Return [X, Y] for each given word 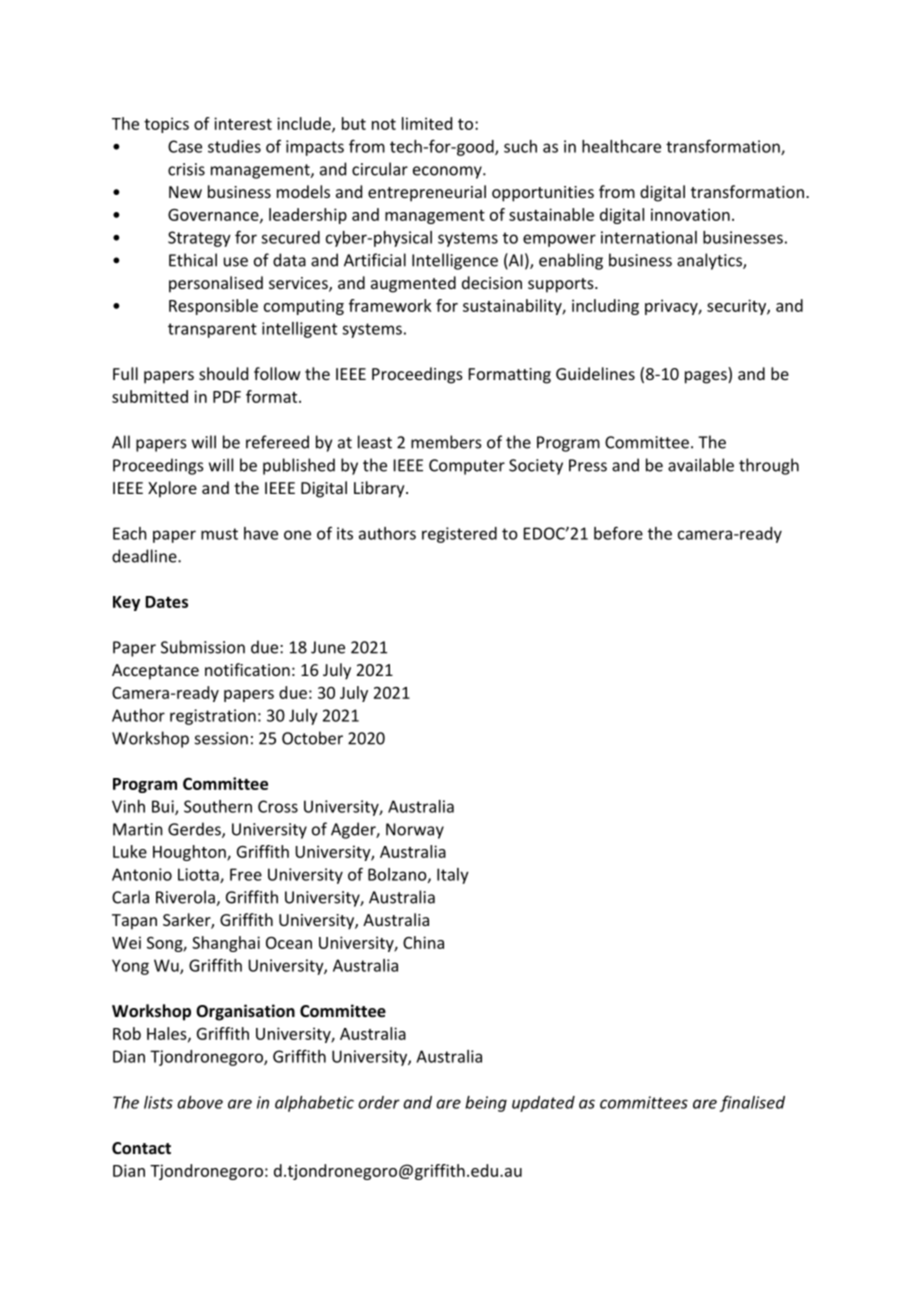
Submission [203, 647]
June [328, 647]
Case [185, 146]
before [618, 533]
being [486, 1104]
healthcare [621, 146]
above [200, 1102]
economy [448, 172]
